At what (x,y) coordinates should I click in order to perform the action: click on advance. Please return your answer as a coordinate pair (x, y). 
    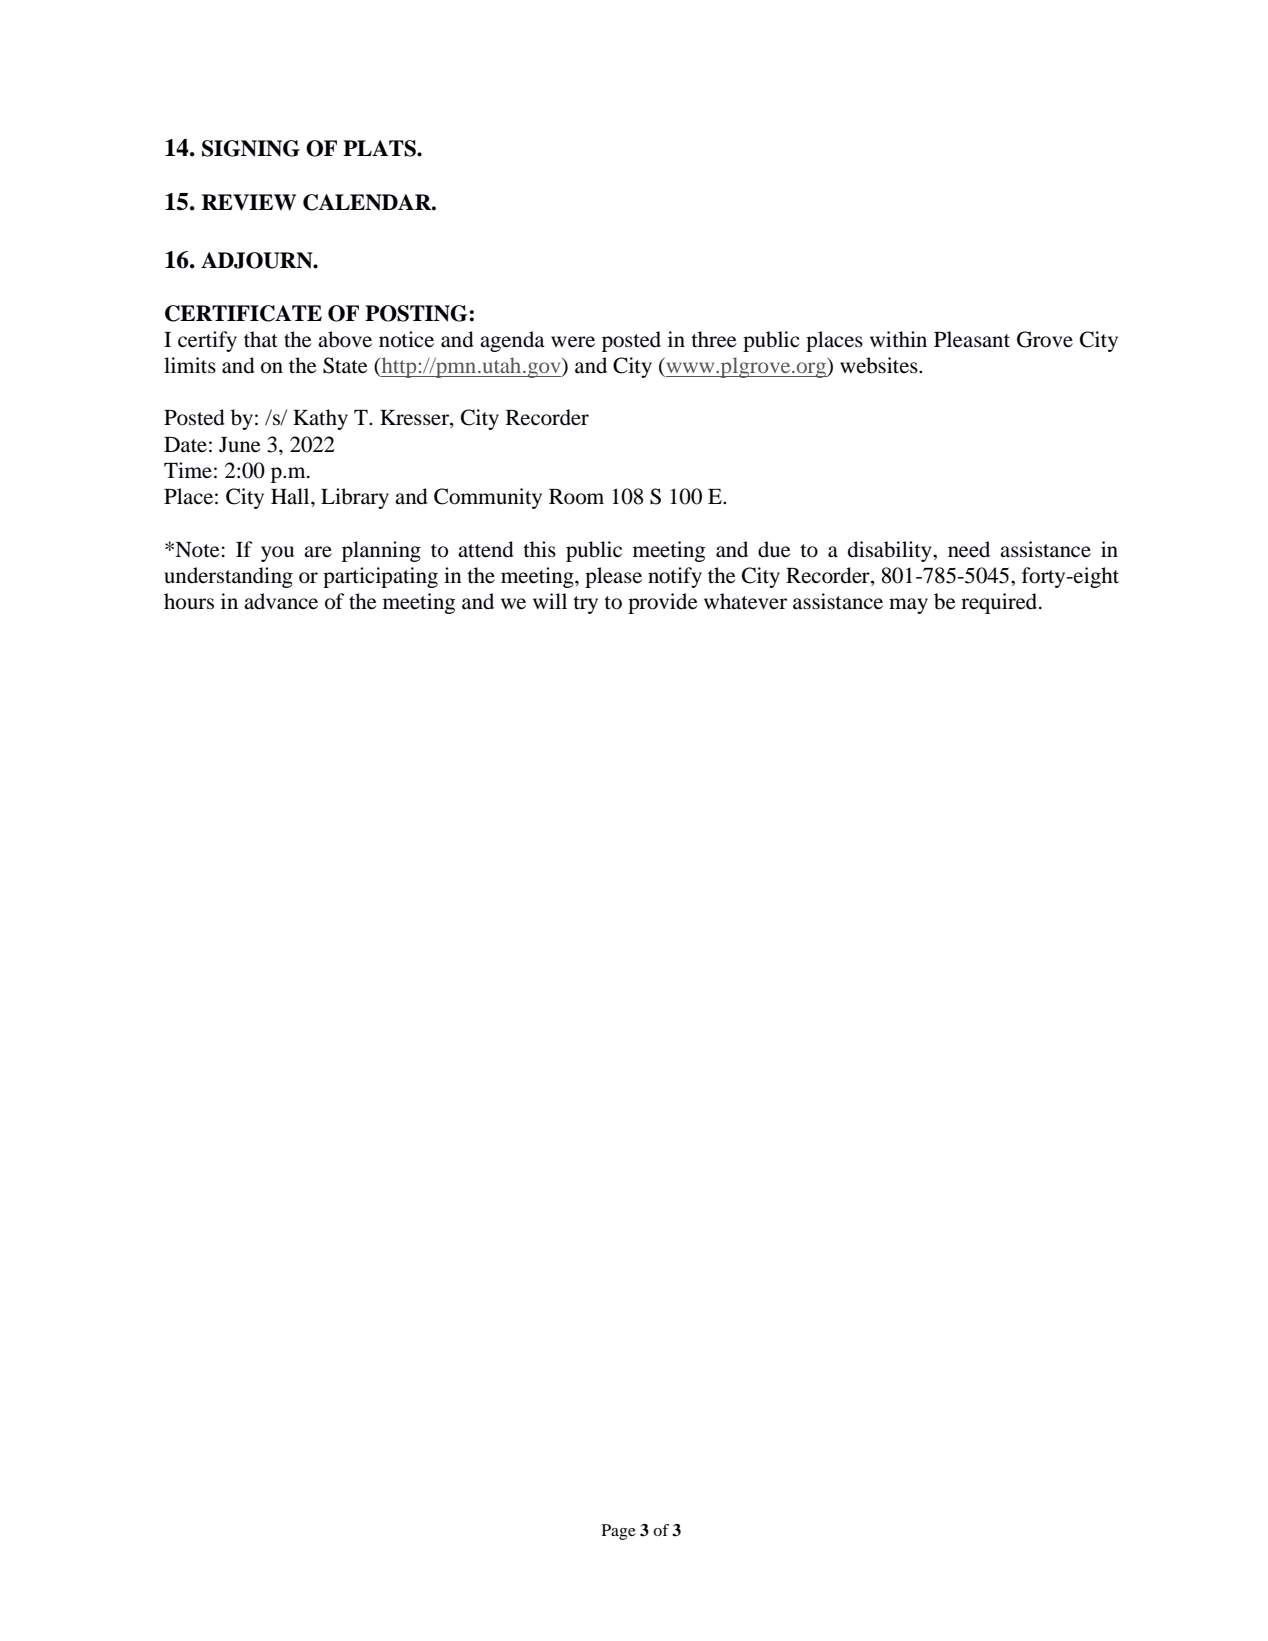
    Looking at the image, I should click on (281, 601).
